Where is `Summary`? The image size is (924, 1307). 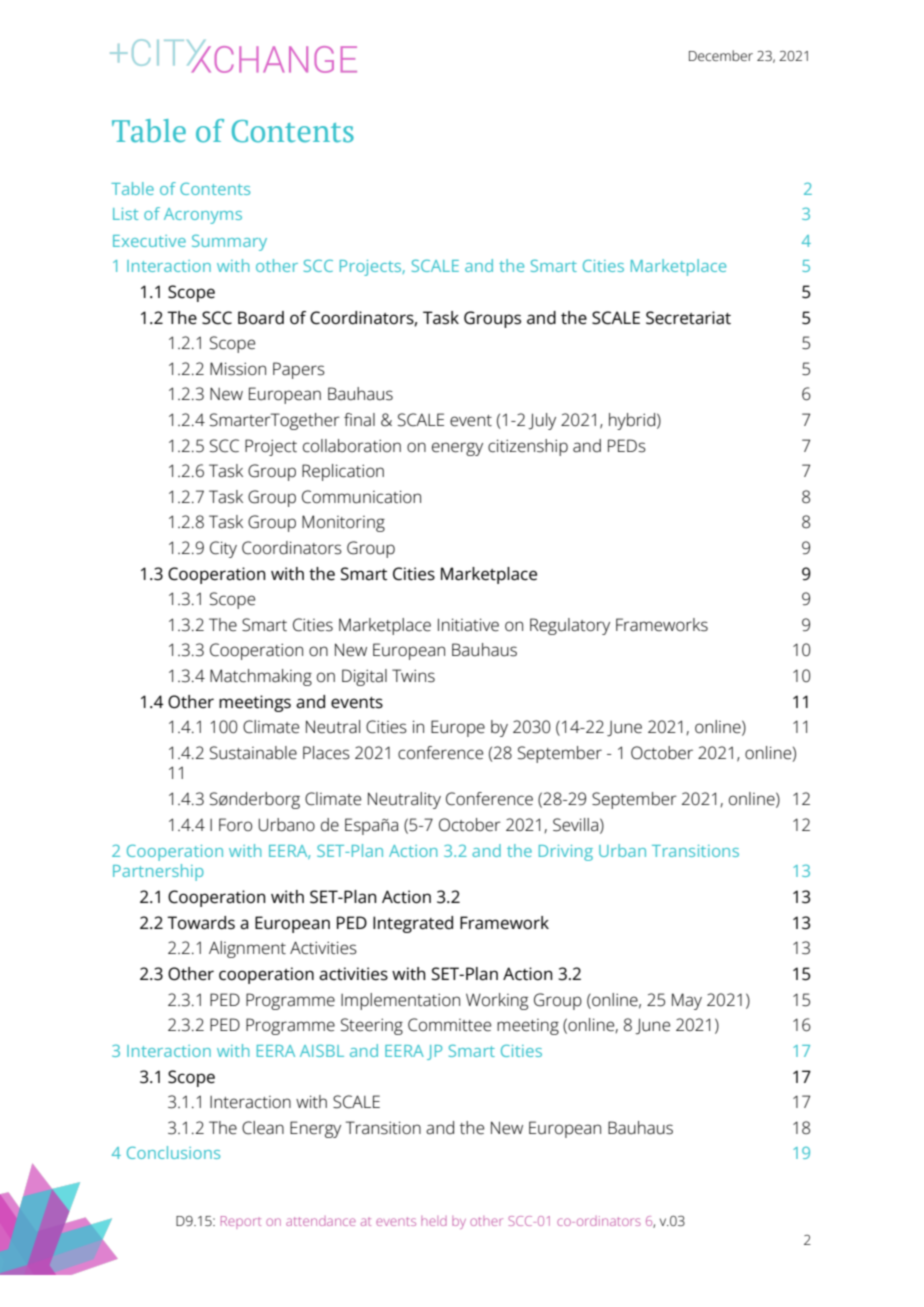
Summary is located at coordinates (229, 242).
